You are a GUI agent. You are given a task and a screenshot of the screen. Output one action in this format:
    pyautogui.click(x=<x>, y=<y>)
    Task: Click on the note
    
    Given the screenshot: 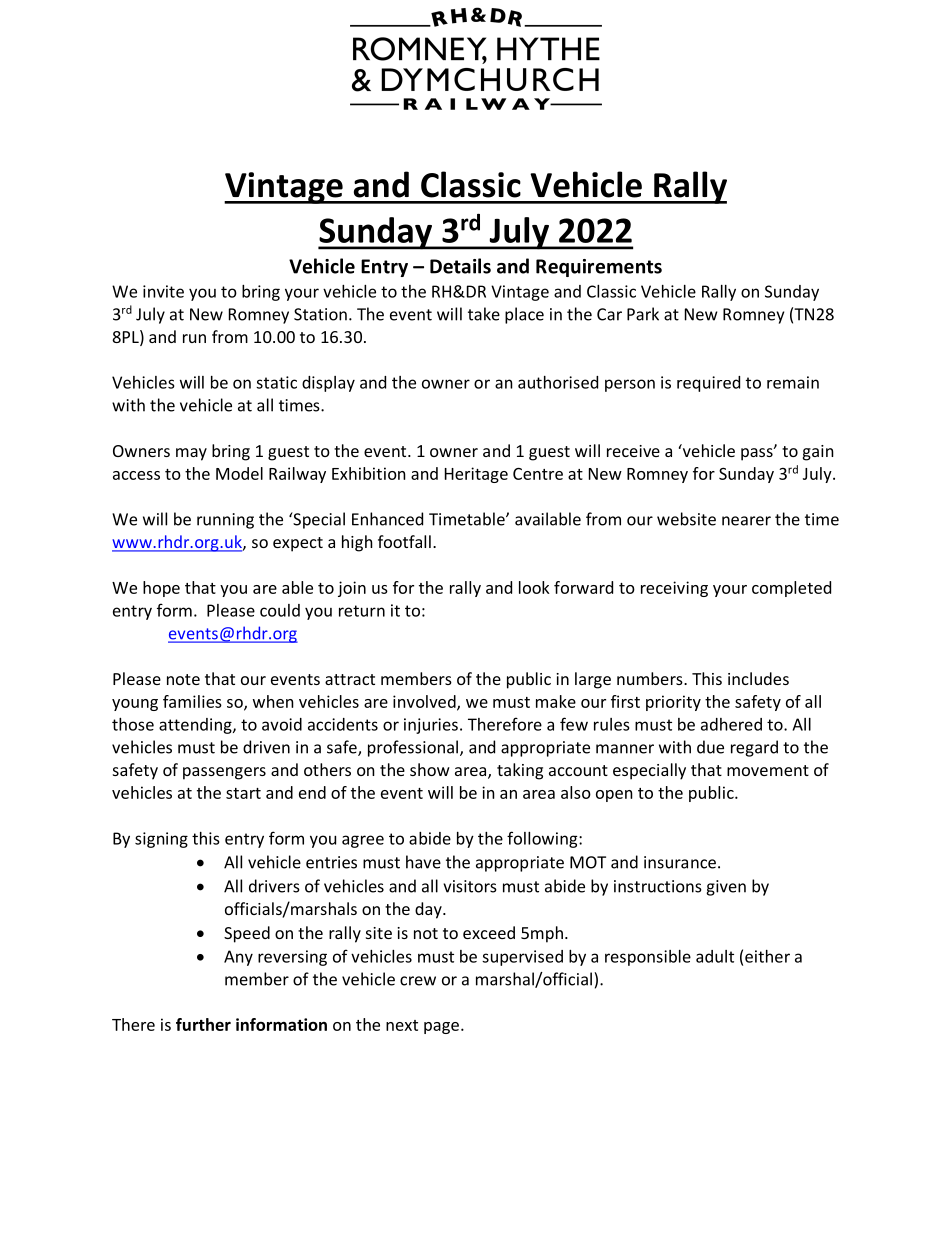 What is the action you would take?
    pyautogui.click(x=183, y=679)
